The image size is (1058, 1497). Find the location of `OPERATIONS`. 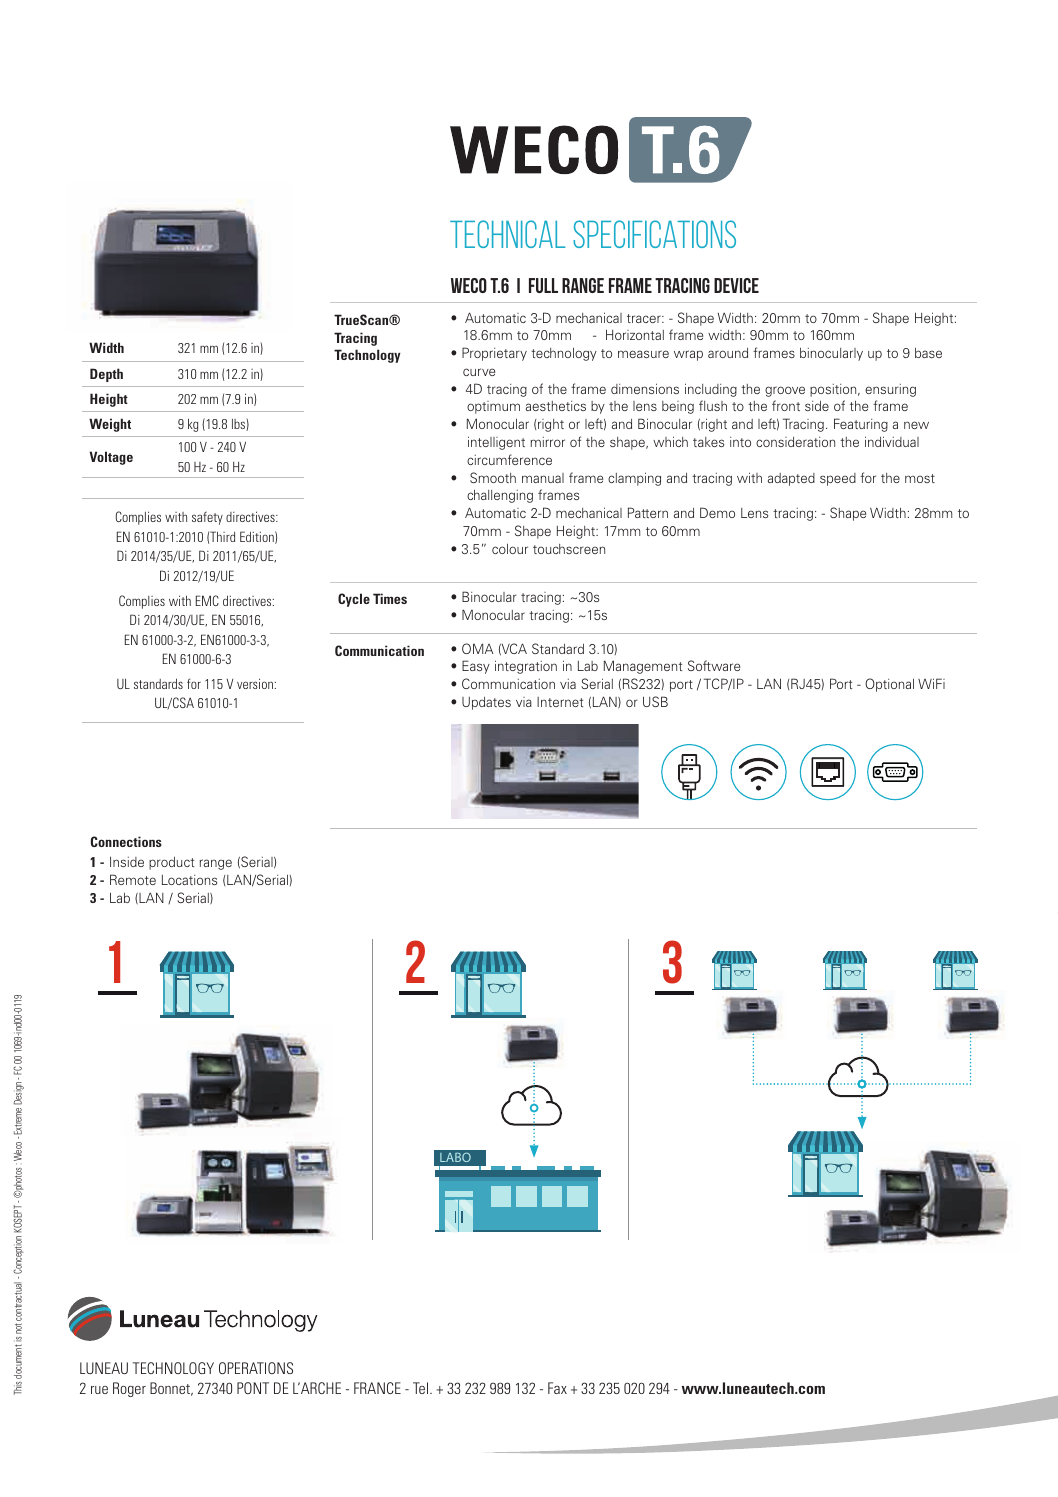

OPERATIONS is located at coordinates (256, 1368).
